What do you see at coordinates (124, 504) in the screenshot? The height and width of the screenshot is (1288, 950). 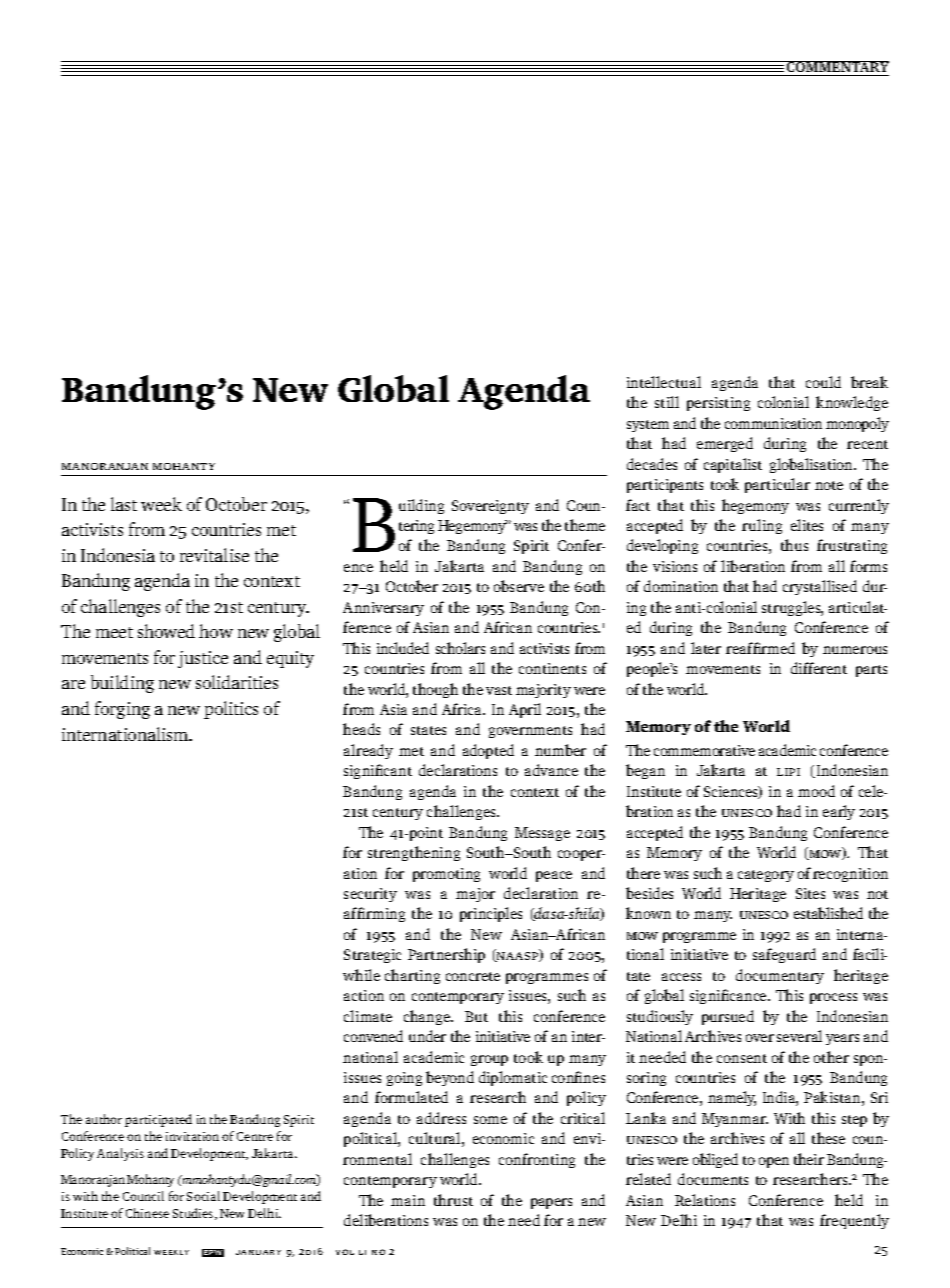 I see `last` at bounding box center [124, 504].
